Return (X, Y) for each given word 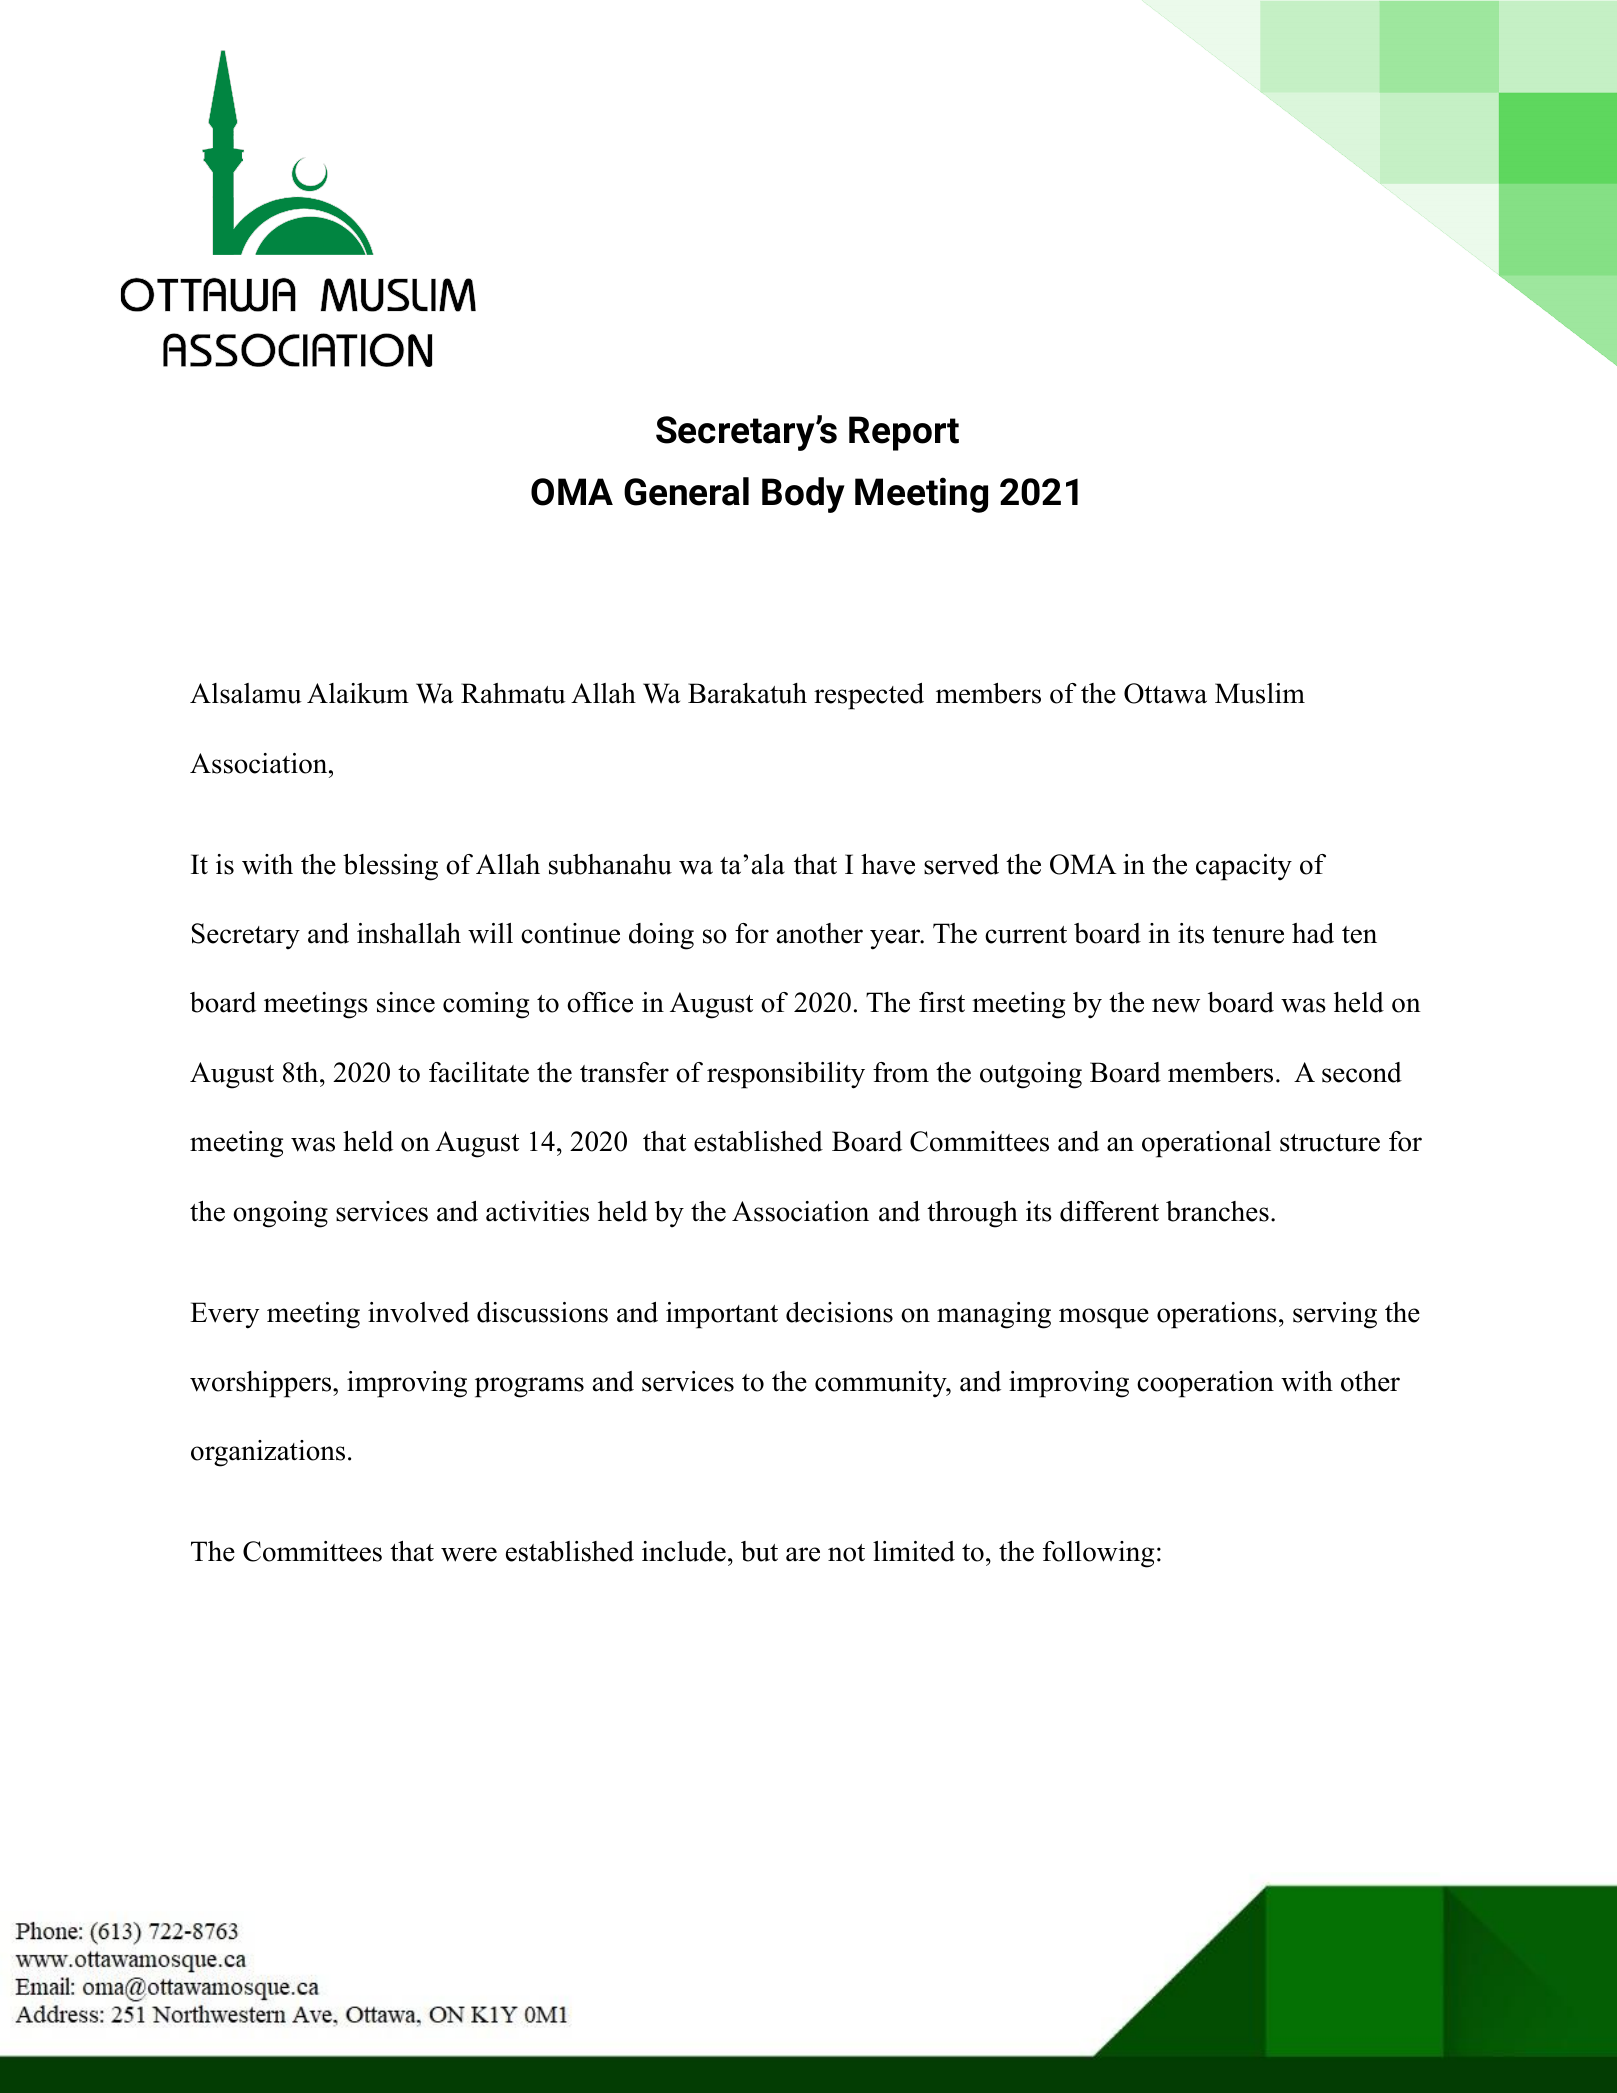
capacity (1244, 867)
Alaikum (358, 693)
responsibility (786, 1075)
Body (803, 495)
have (888, 864)
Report (904, 433)
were (469, 1554)
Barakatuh (747, 693)
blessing (390, 867)
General (686, 491)
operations (1217, 1315)
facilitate (479, 1072)
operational (1206, 1144)
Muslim (1260, 693)
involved (418, 1312)
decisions (839, 1312)
